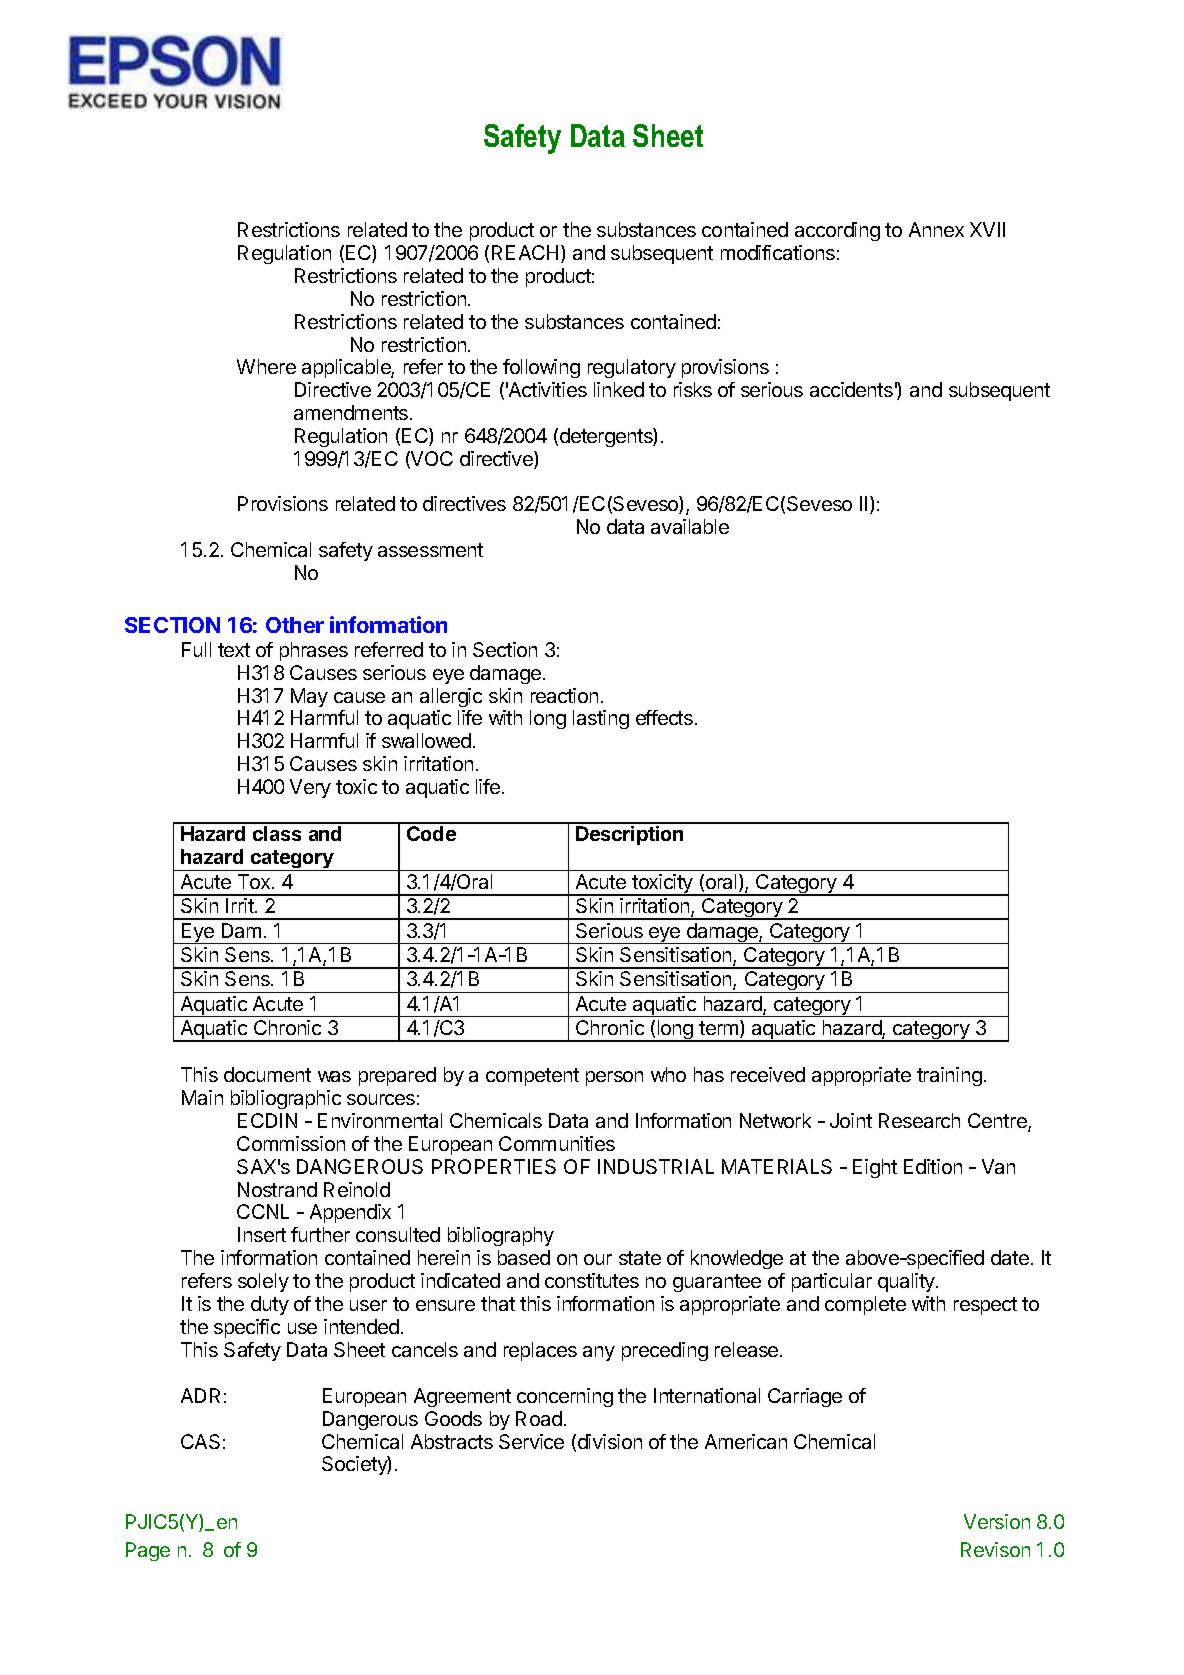 This screenshot has height=1675, width=1184. What do you see at coordinates (525, 252) in the screenshot?
I see `REACH` at bounding box center [525, 252].
